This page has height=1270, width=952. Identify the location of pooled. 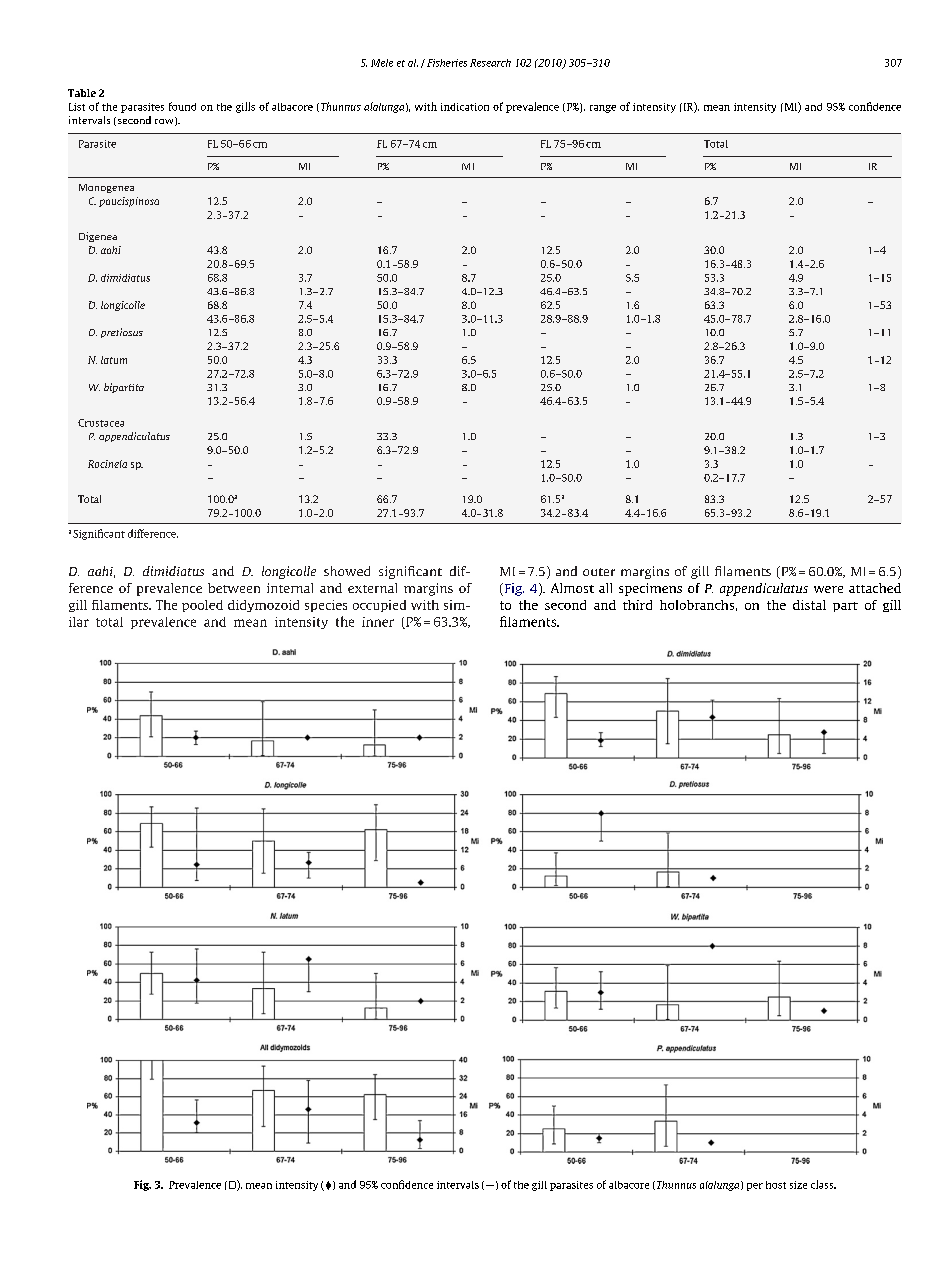
(202, 606).
